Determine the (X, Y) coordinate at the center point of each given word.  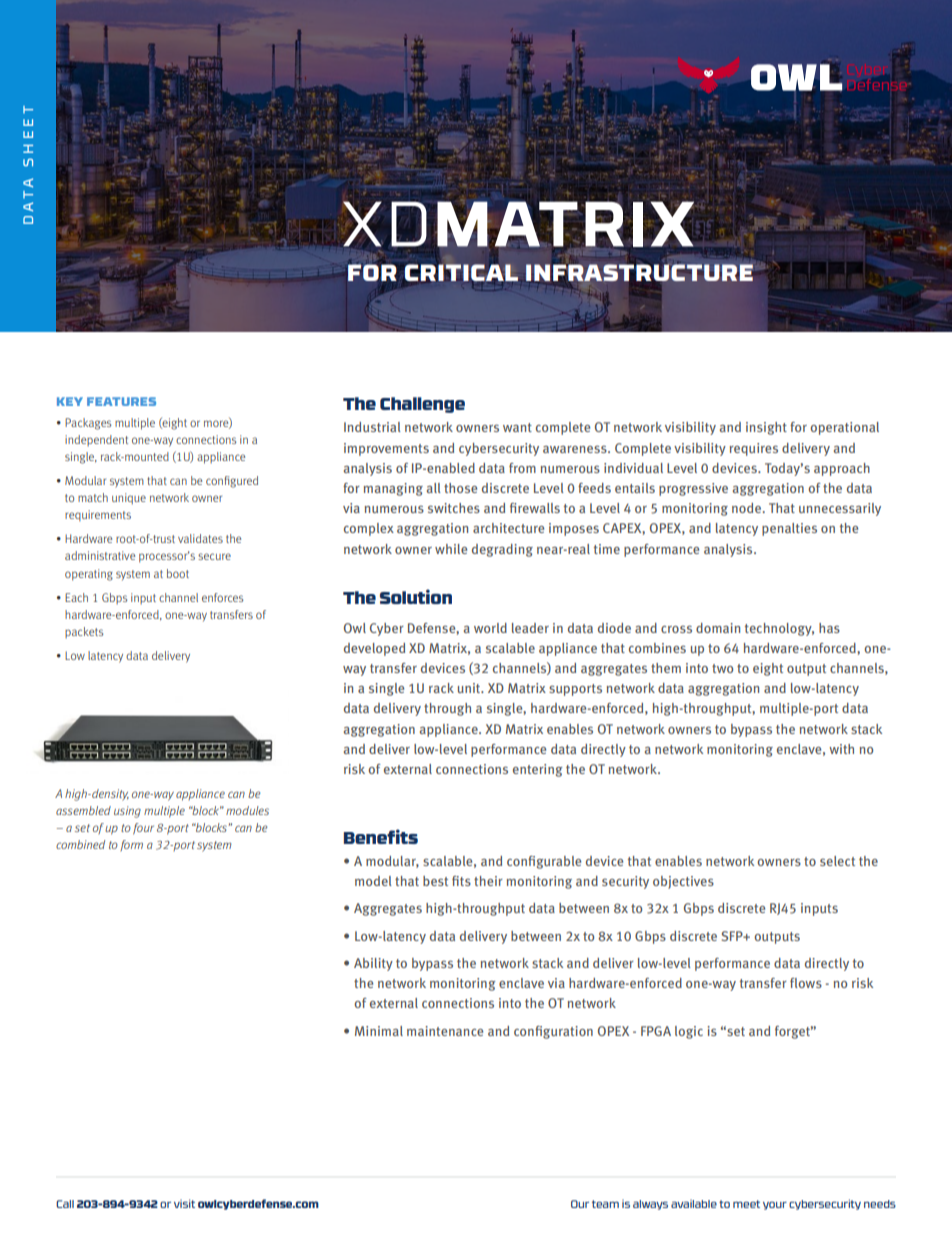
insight (766, 428)
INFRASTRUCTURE (639, 273)
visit (184, 1203)
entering (538, 770)
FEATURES (121, 401)
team (605, 1204)
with (841, 749)
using (127, 812)
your (775, 1206)
